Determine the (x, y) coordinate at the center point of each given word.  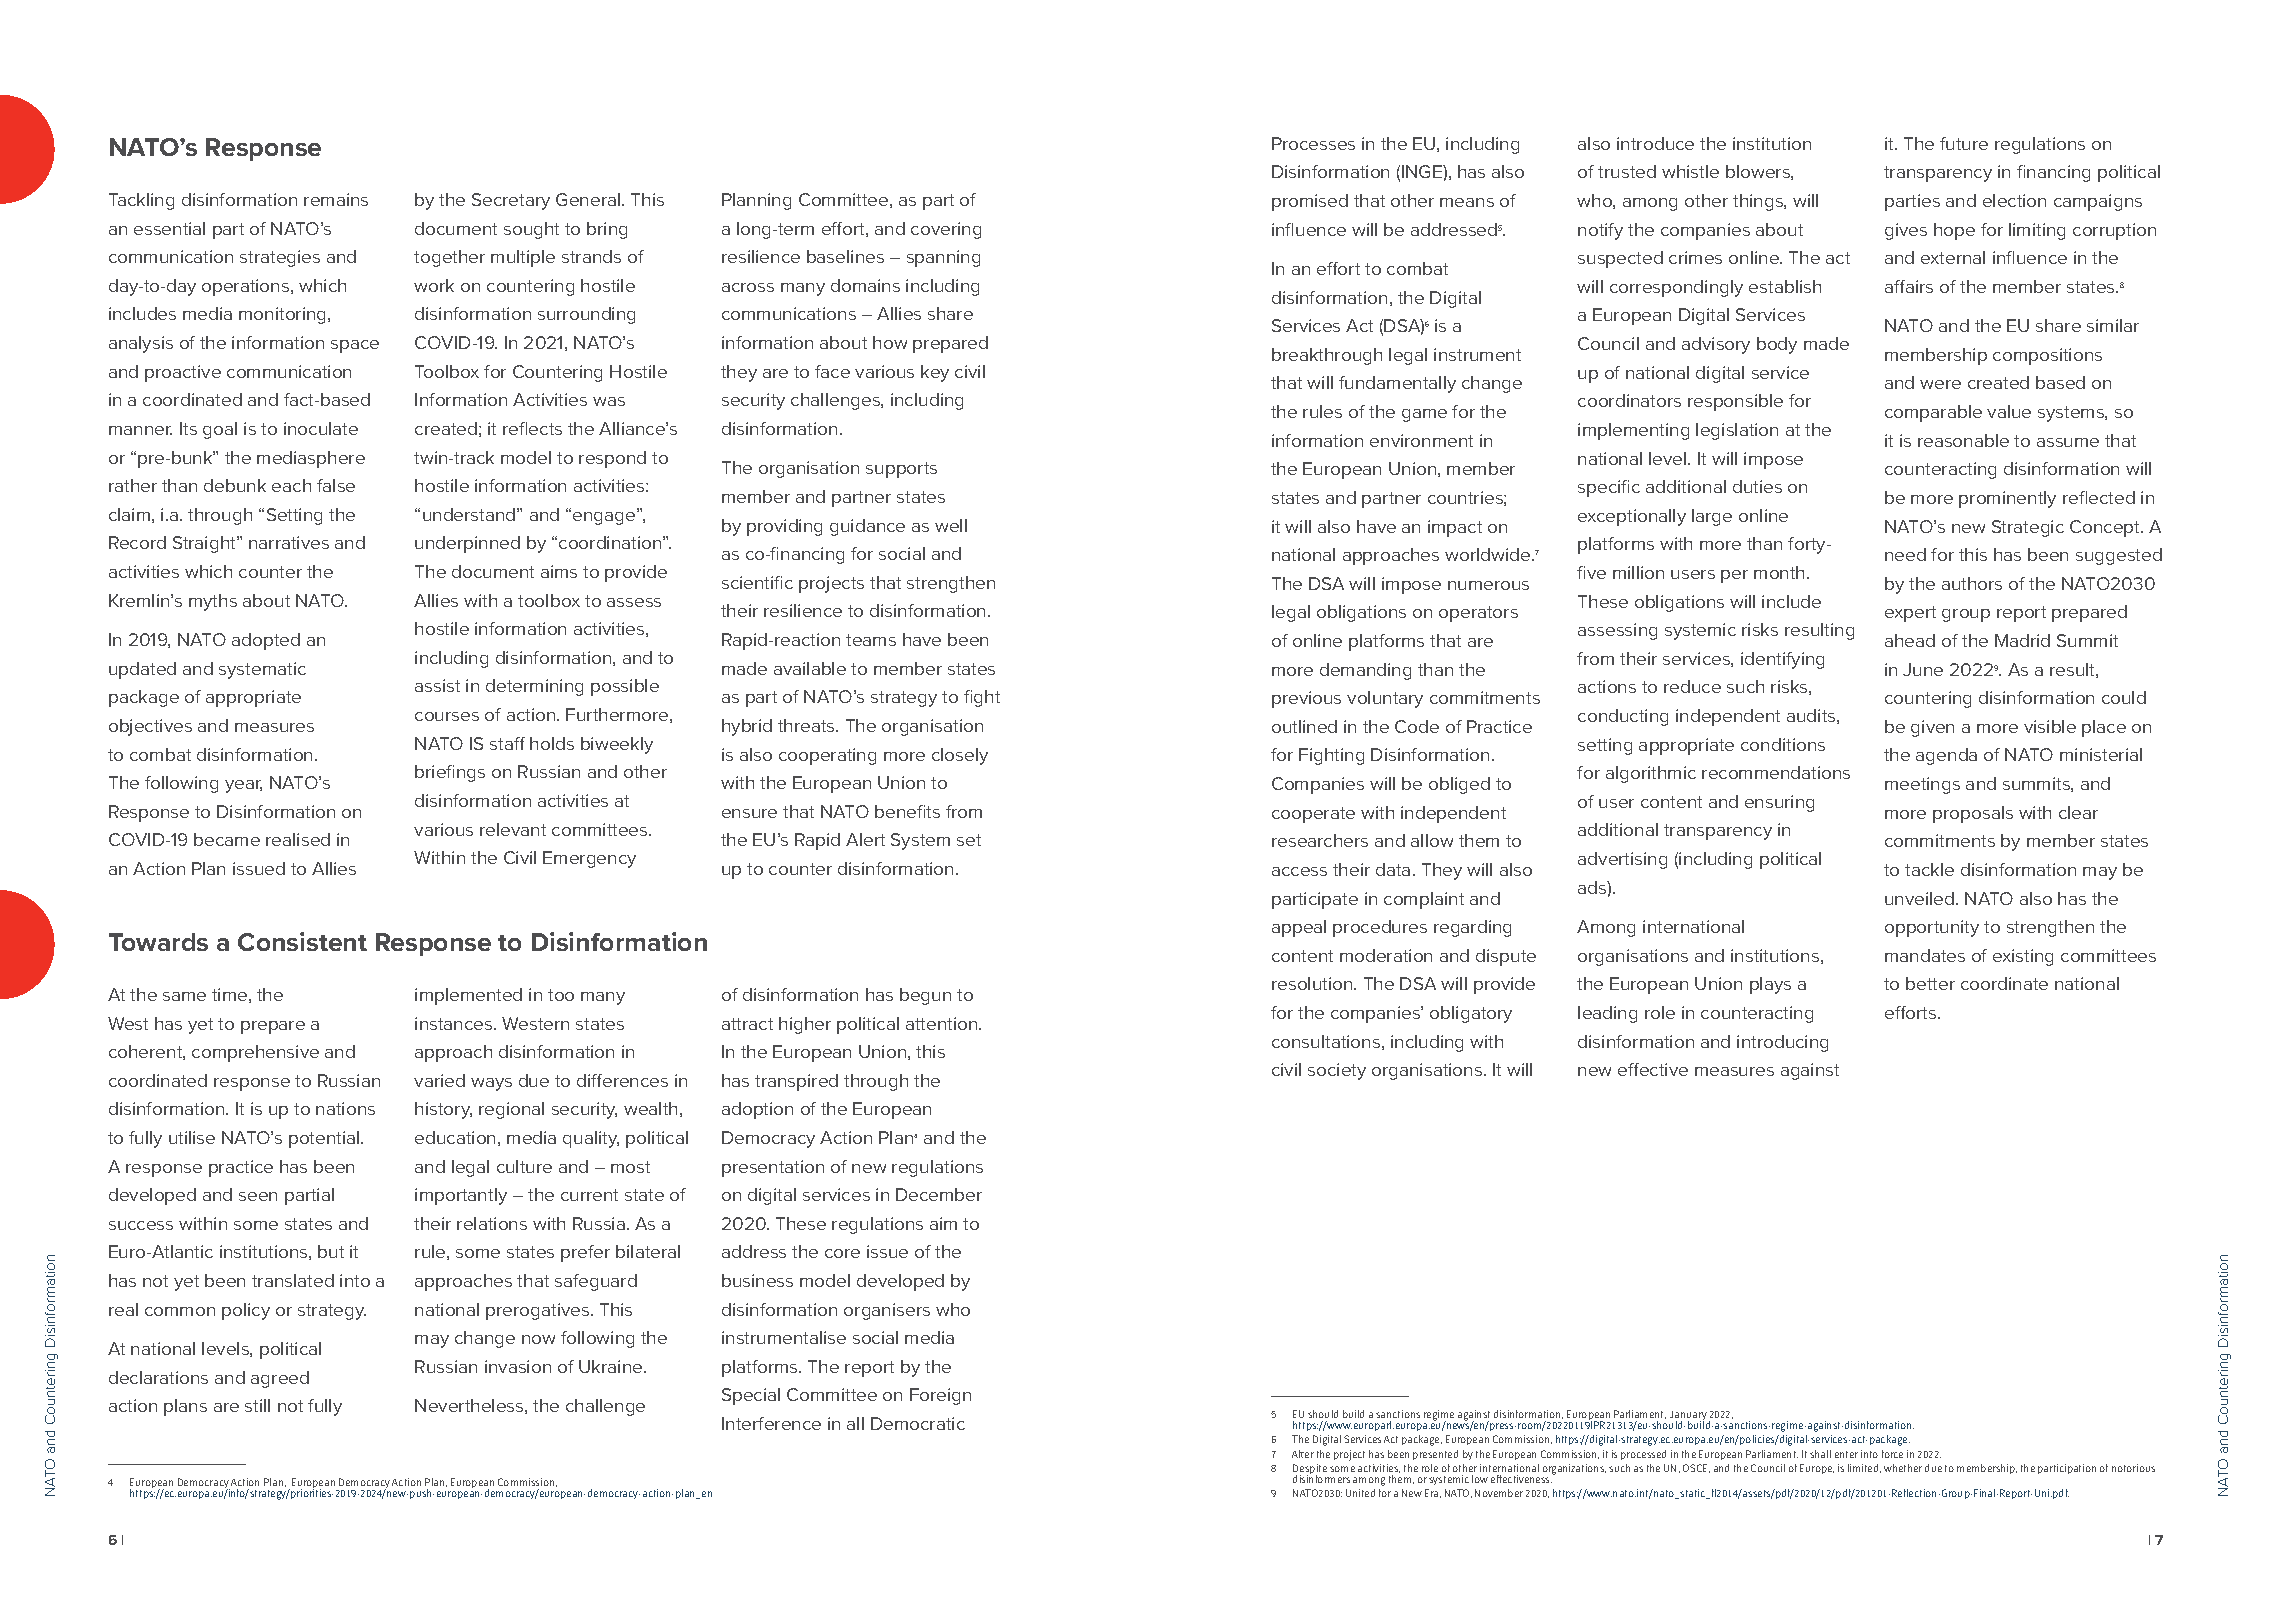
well (951, 525)
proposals (1973, 814)
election (2014, 200)
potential (325, 1139)
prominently (2007, 499)
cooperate (1313, 815)
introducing (1782, 1043)
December (939, 1194)
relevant (513, 829)
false (336, 485)
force (1892, 1454)
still (257, 1405)
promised (1310, 202)
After (1303, 1454)
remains (336, 199)
